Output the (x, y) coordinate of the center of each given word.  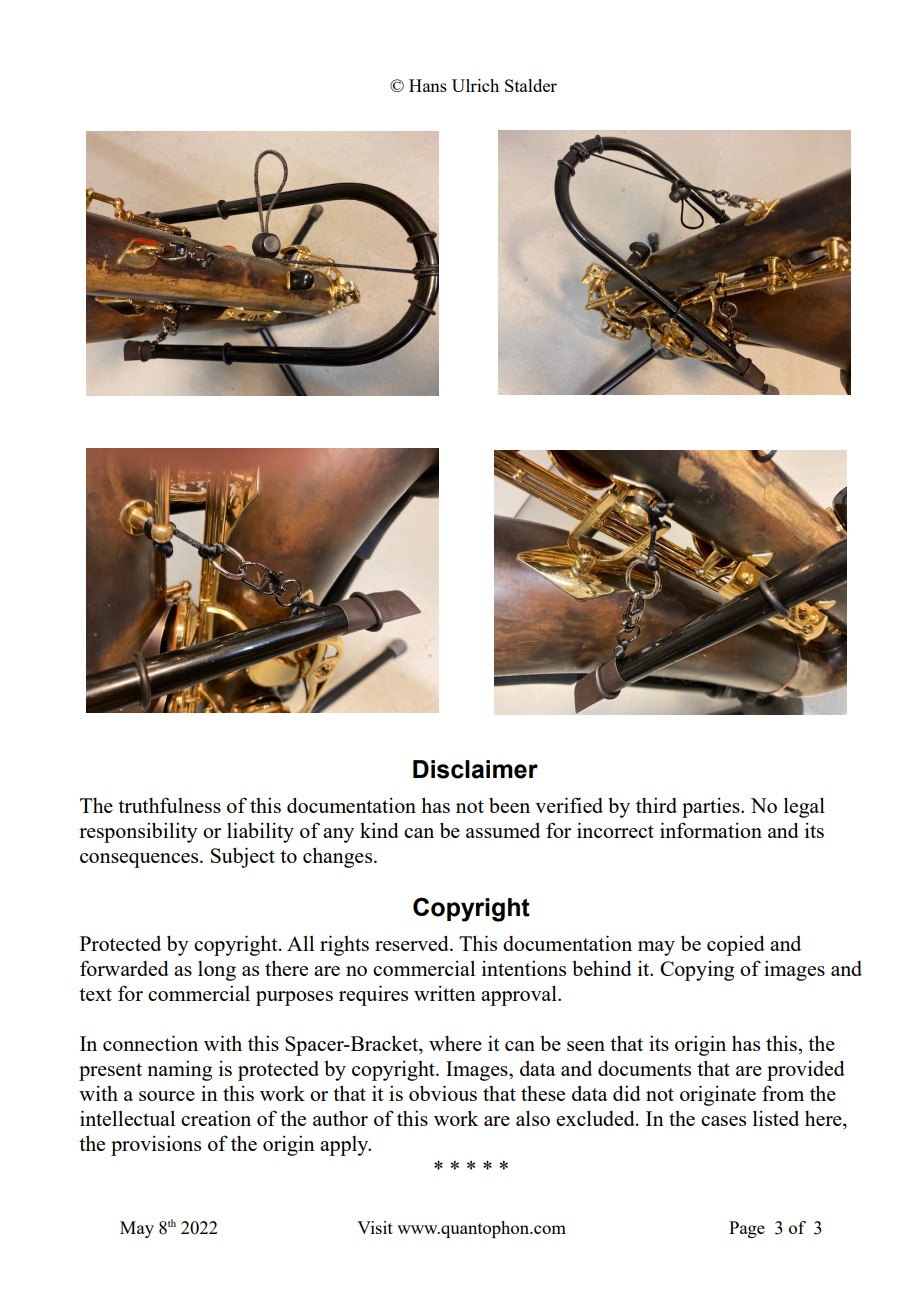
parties (712, 807)
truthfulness (169, 805)
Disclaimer (475, 769)
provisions (156, 1145)
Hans (428, 85)
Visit (375, 1227)
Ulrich (475, 85)
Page (747, 1229)
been (509, 805)
